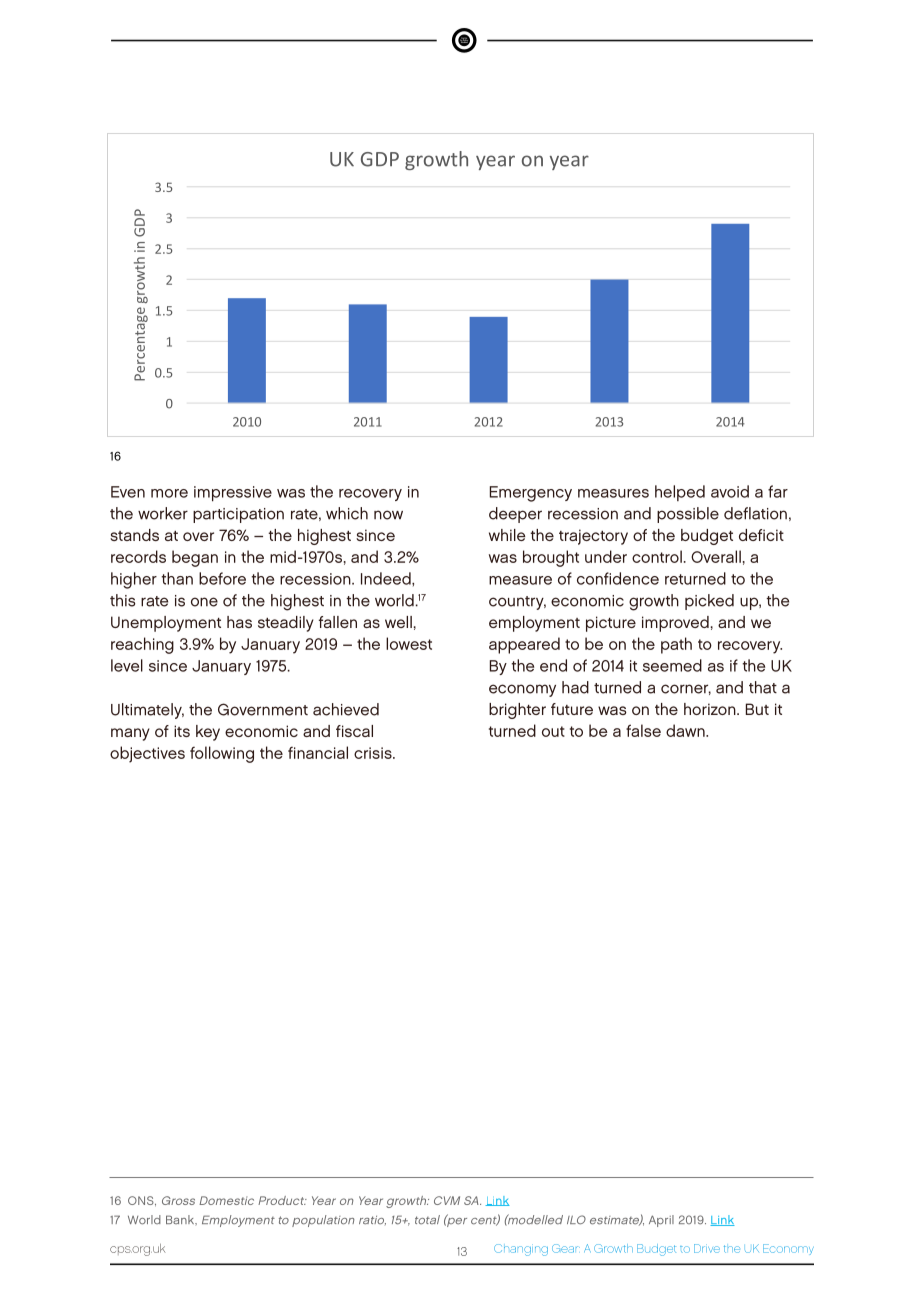 The width and height of the image is (924, 1308). I want to click on now, so click(388, 515).
